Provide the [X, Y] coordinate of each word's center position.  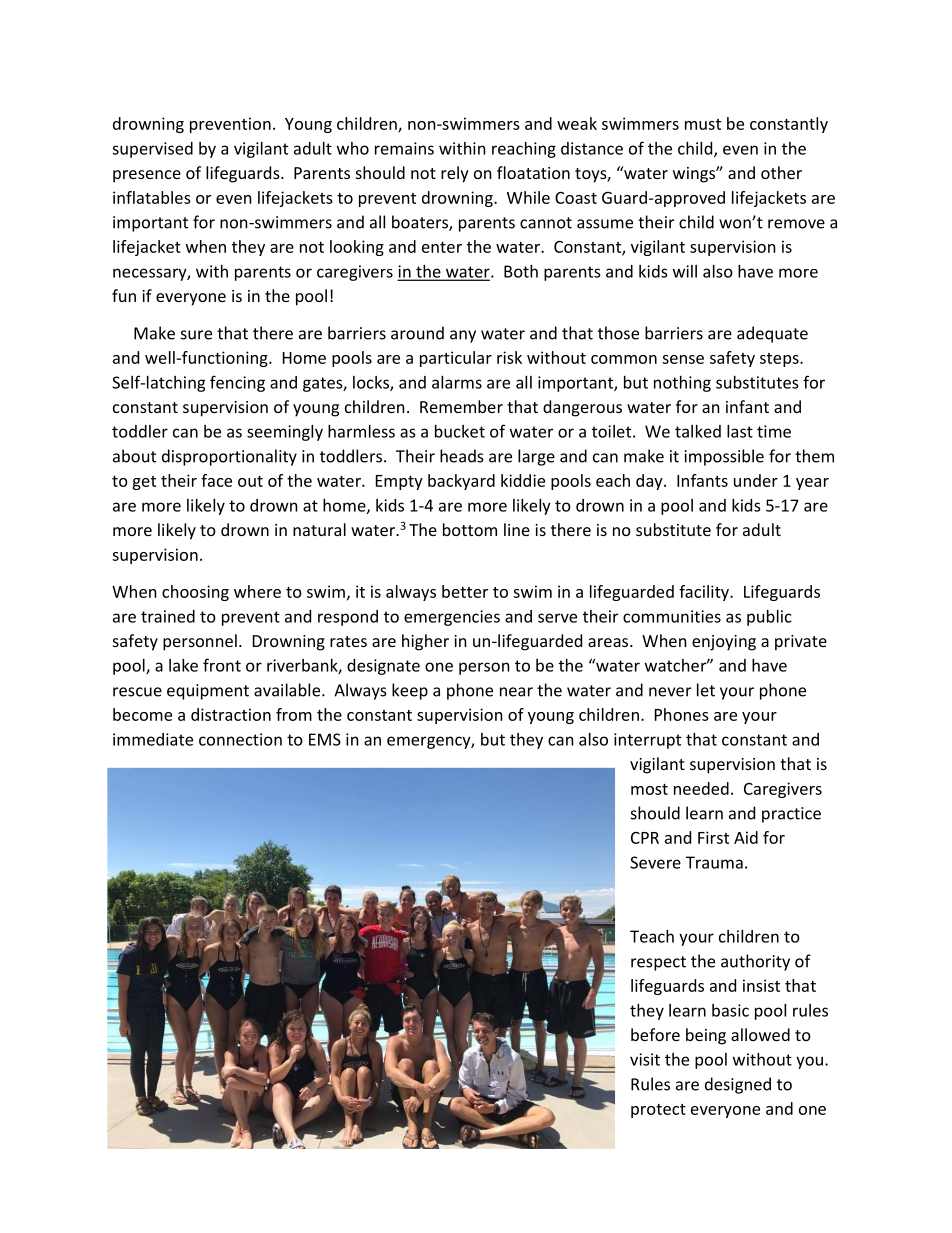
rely [455, 174]
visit [645, 1059]
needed [701, 788]
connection [240, 739]
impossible [724, 457]
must [703, 124]
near [516, 692]
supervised [152, 150]
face [216, 480]
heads [462, 456]
